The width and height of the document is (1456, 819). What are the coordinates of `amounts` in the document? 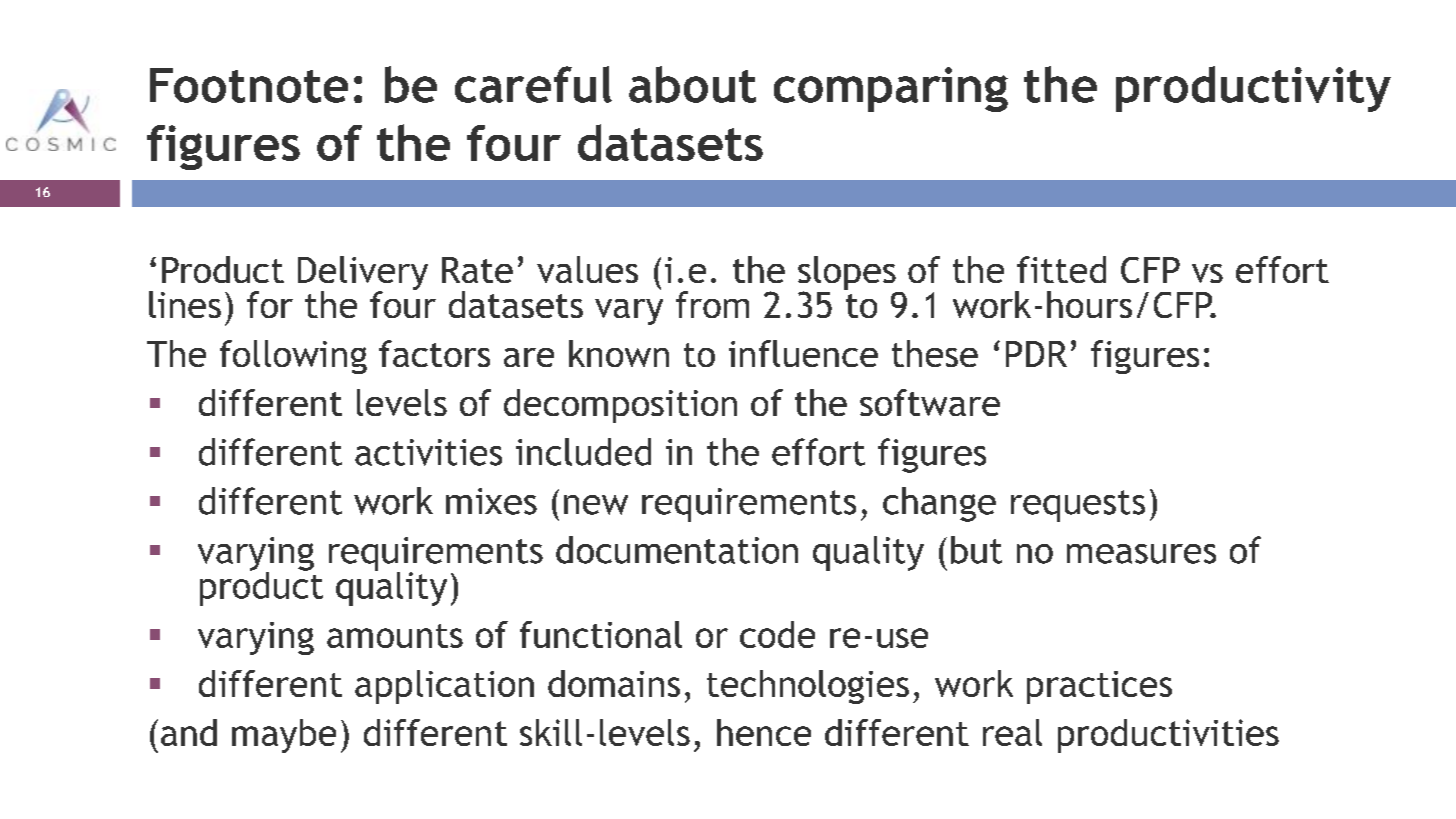 It's located at (395, 636).
